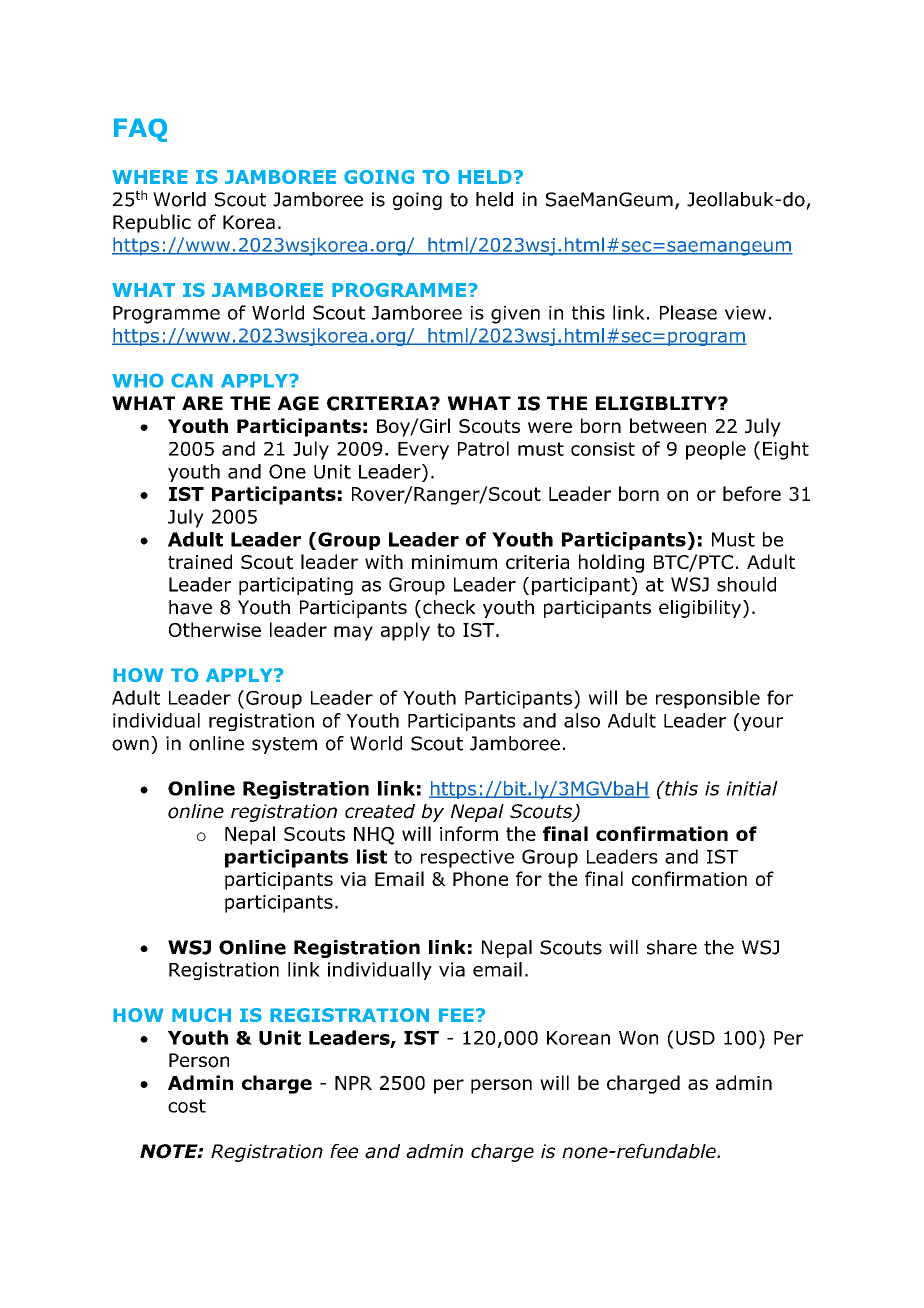 This image has height=1308, width=924. I want to click on WHERE, so click(150, 177).
